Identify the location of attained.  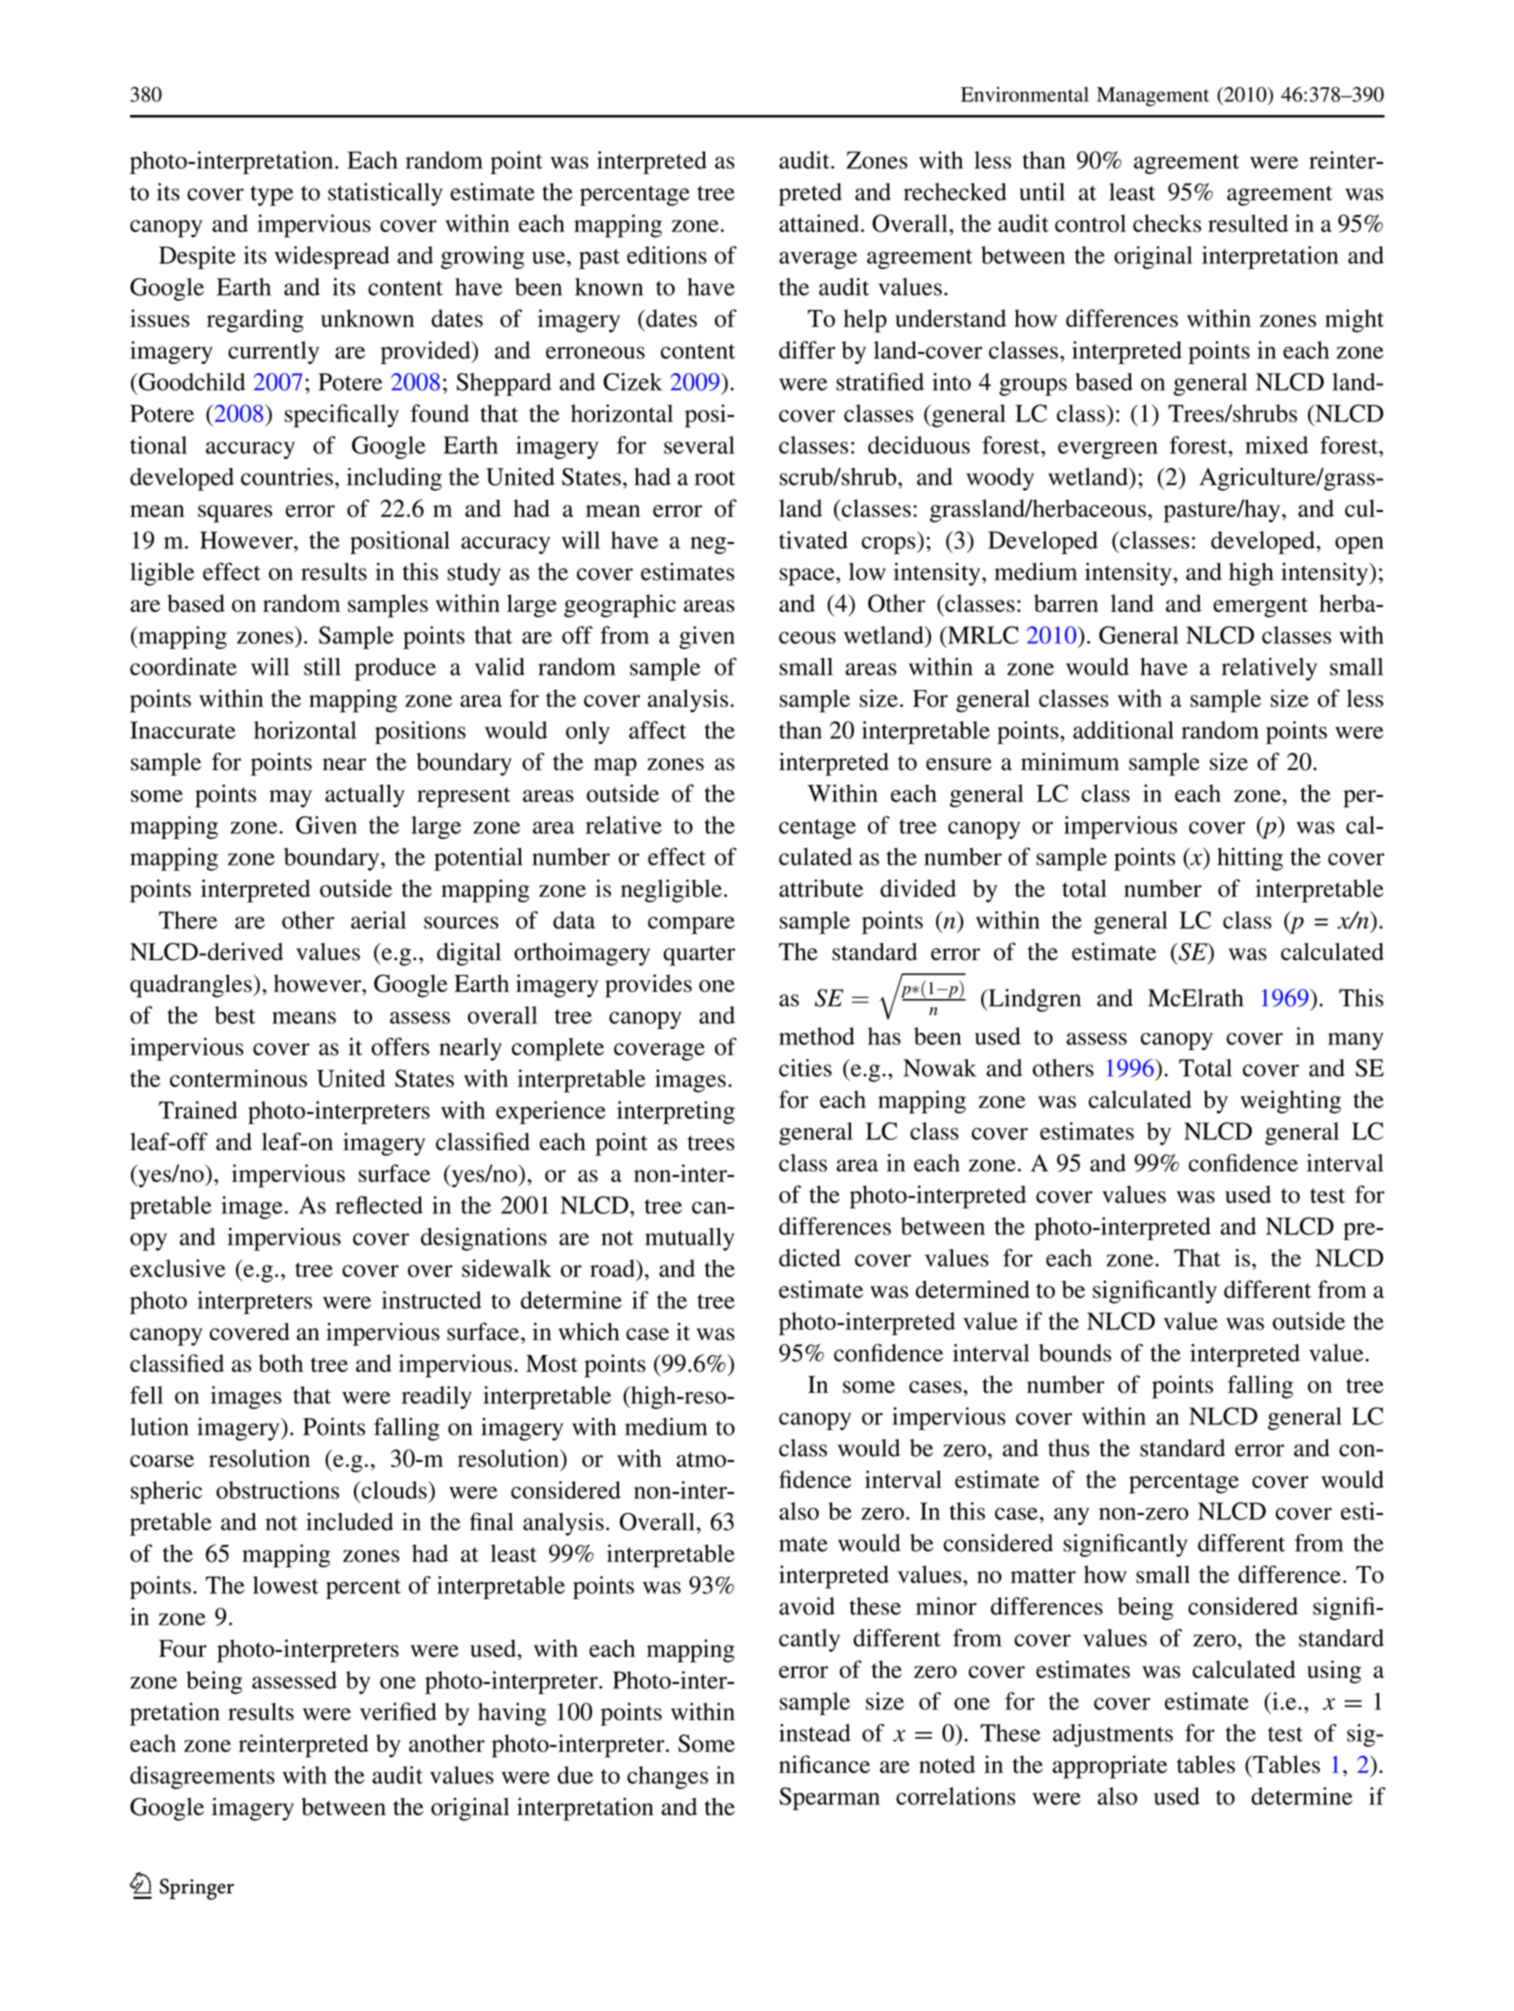
(820, 223).
